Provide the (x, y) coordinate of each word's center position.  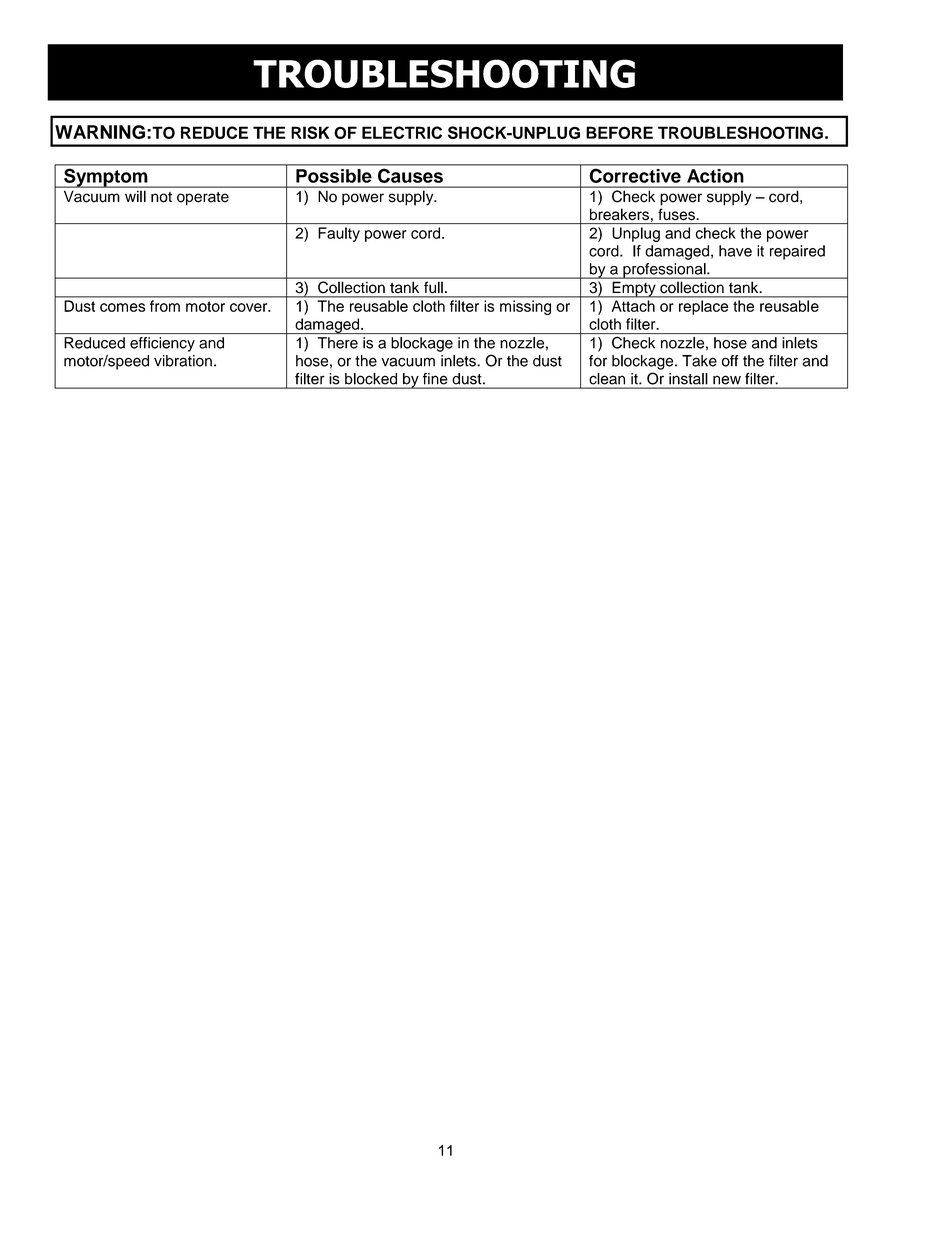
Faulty (339, 234)
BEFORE (619, 132)
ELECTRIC (402, 132)
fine (435, 378)
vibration (183, 361)
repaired (797, 252)
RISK (310, 132)
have (735, 251)
